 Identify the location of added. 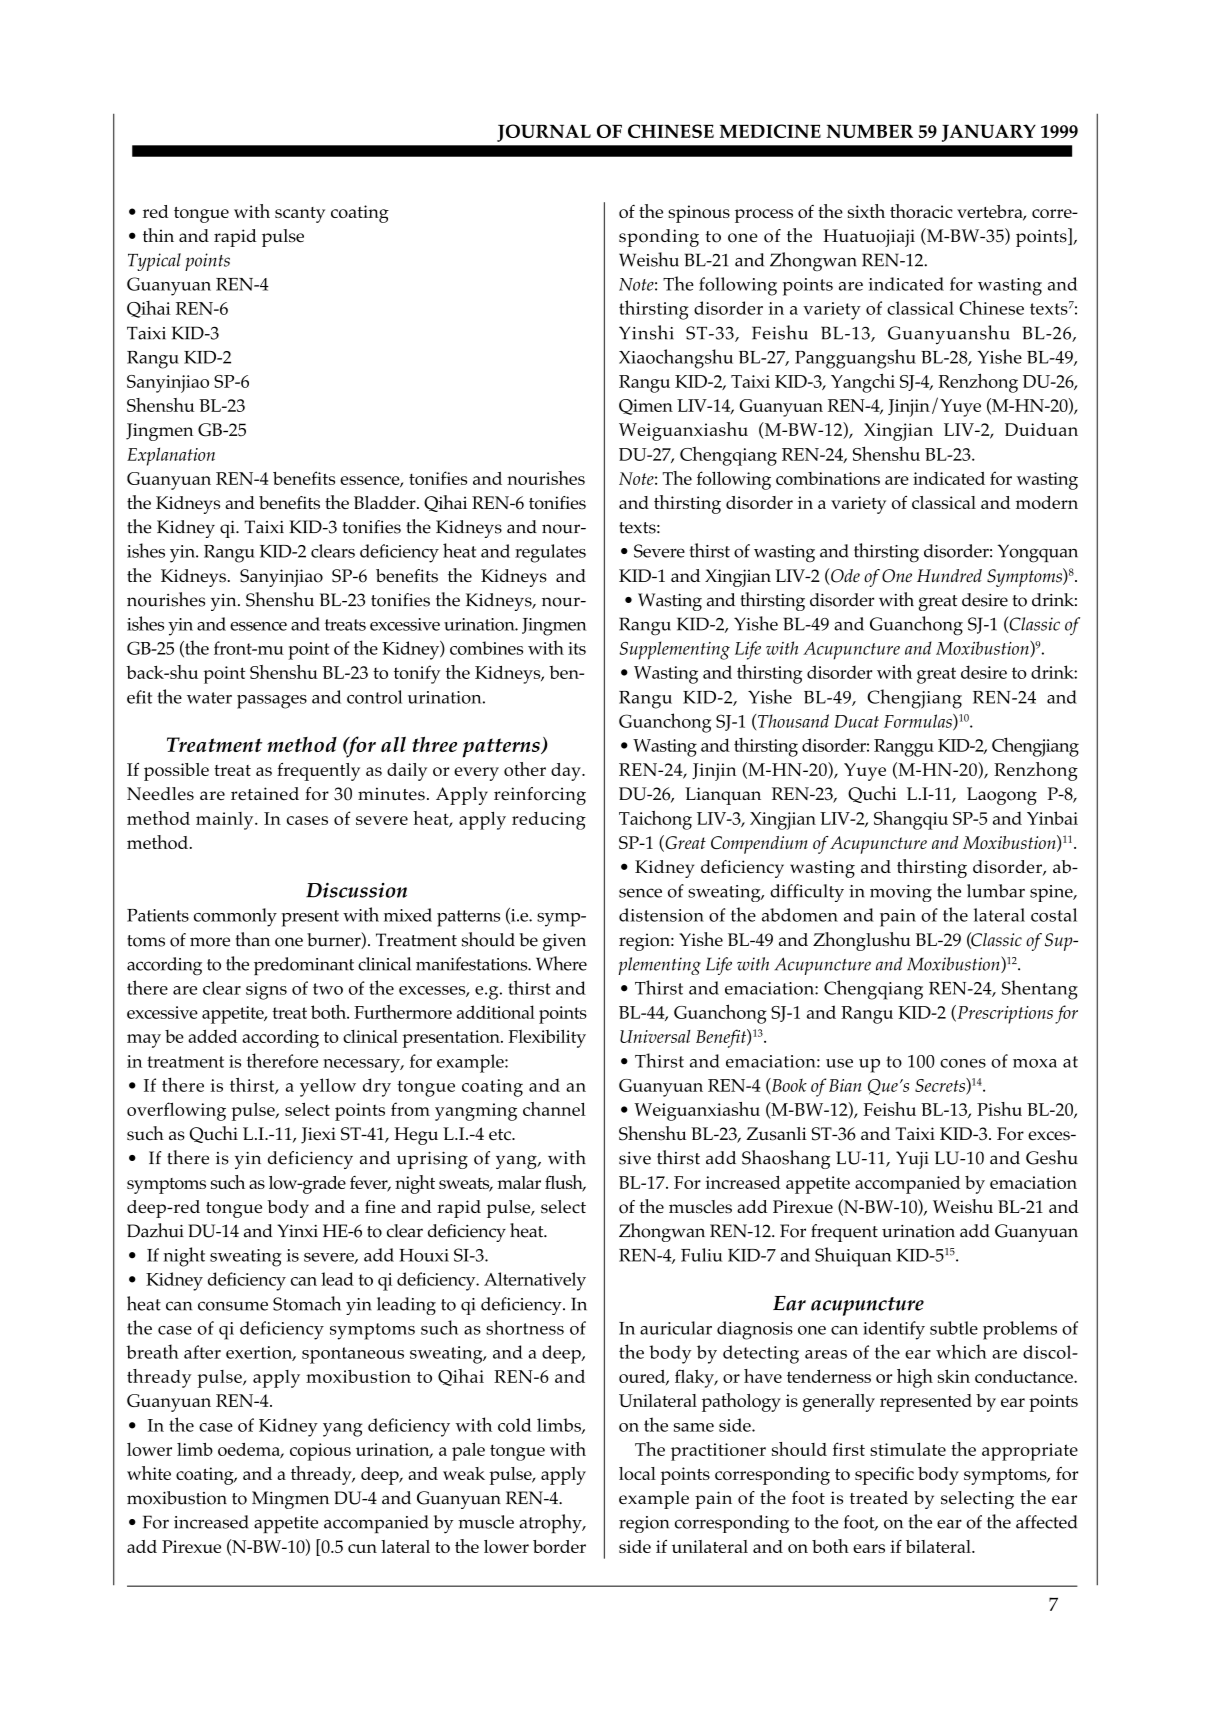
(212, 1036).
